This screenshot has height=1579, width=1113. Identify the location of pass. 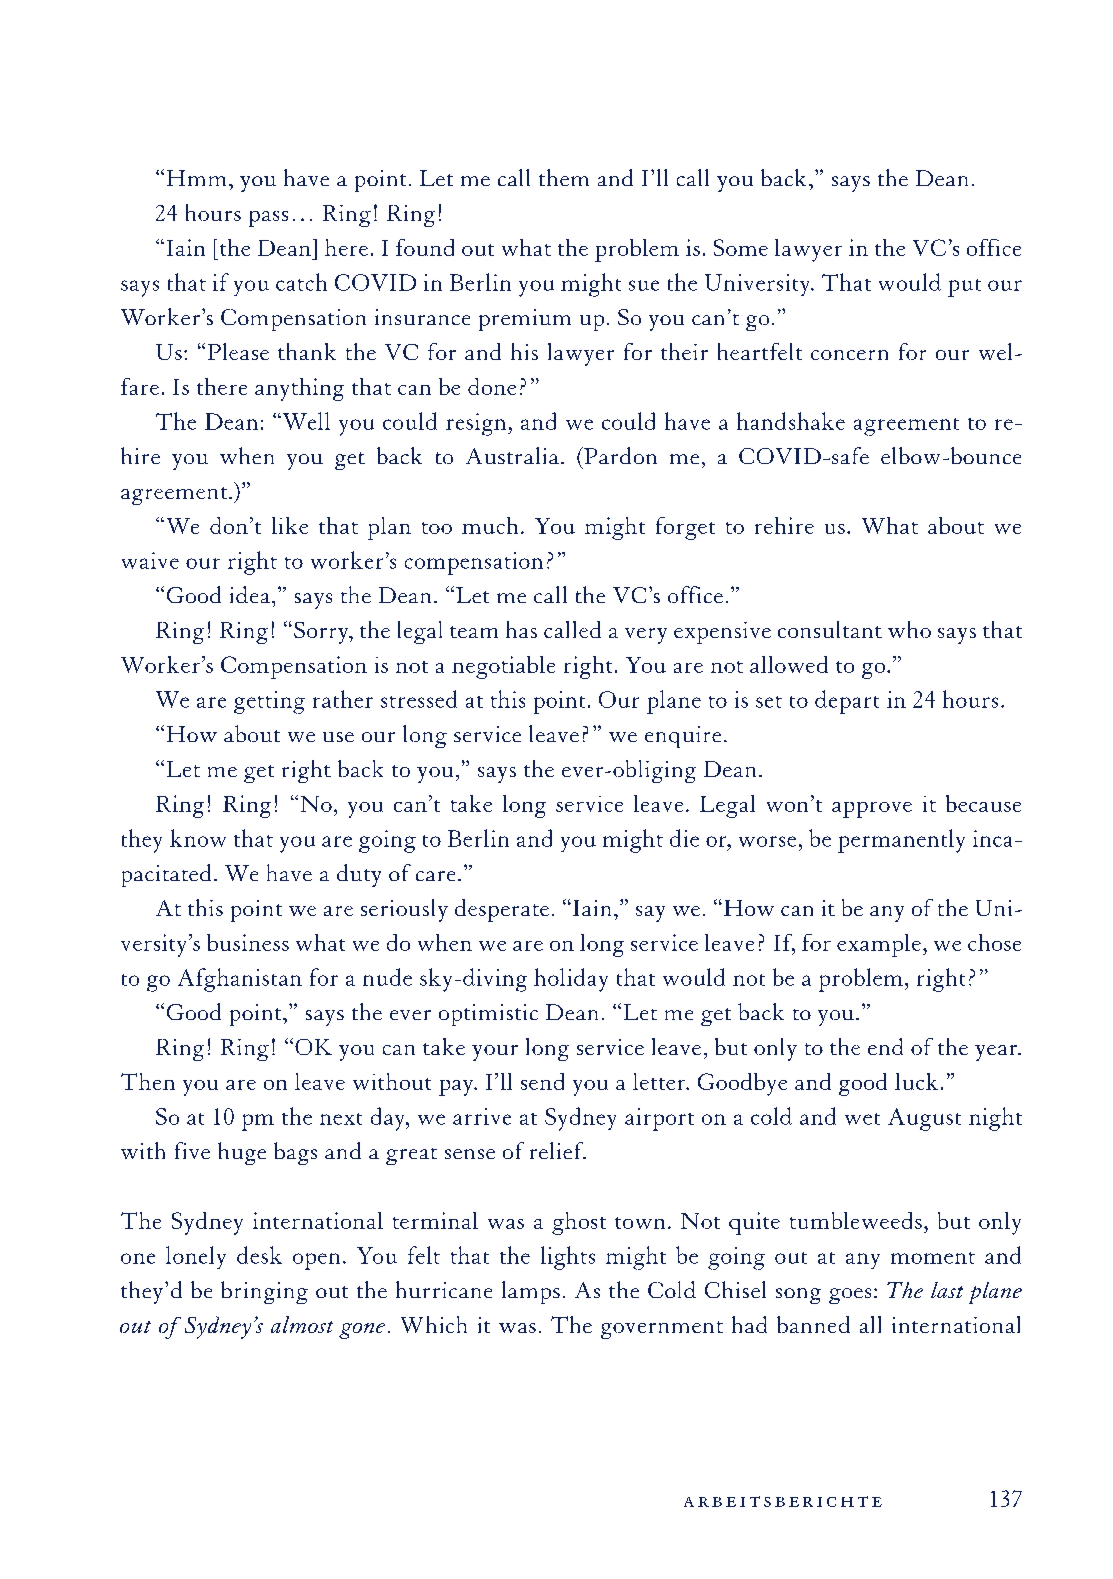
(268, 219).
